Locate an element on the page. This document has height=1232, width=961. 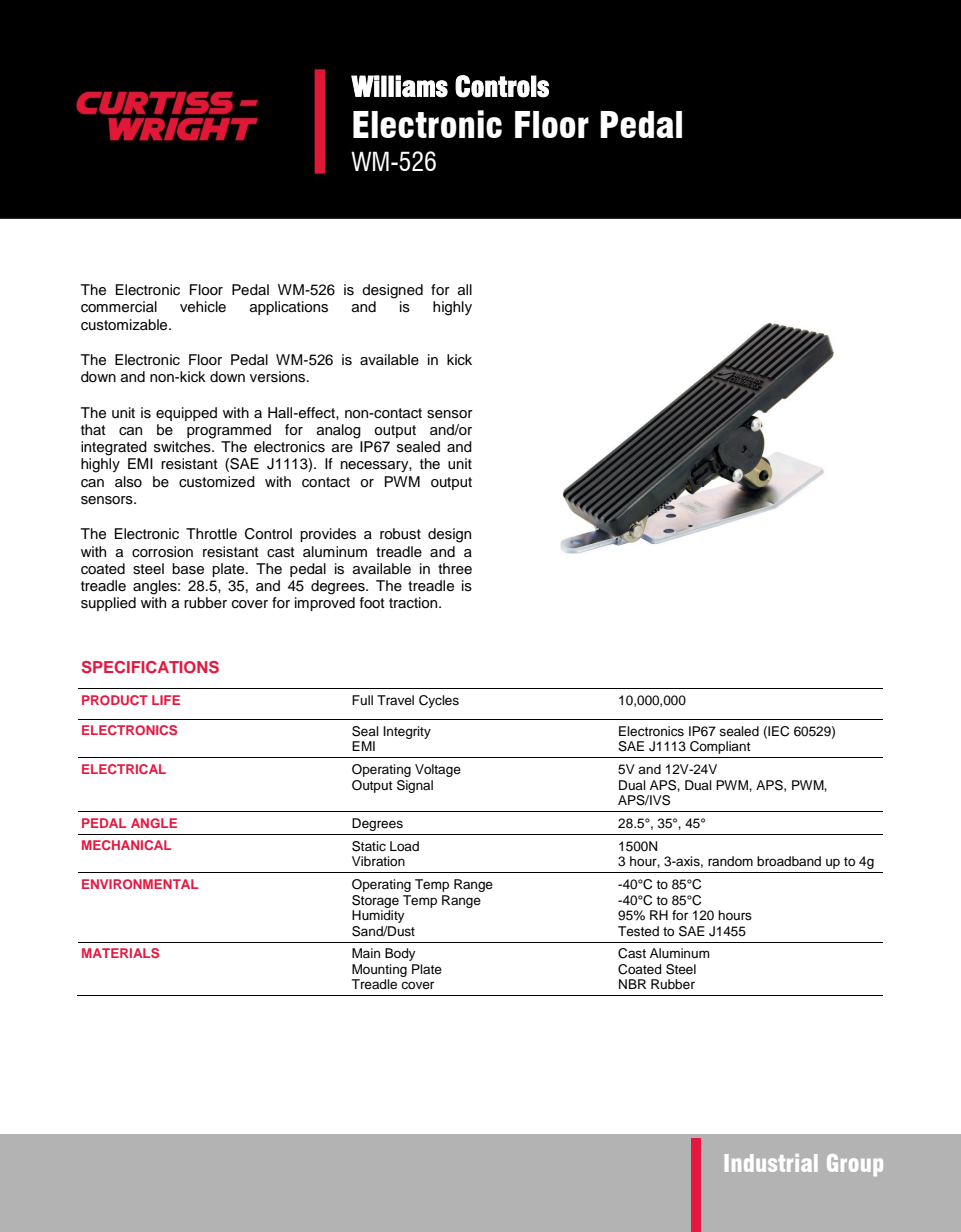
Williams is located at coordinates (399, 86).
